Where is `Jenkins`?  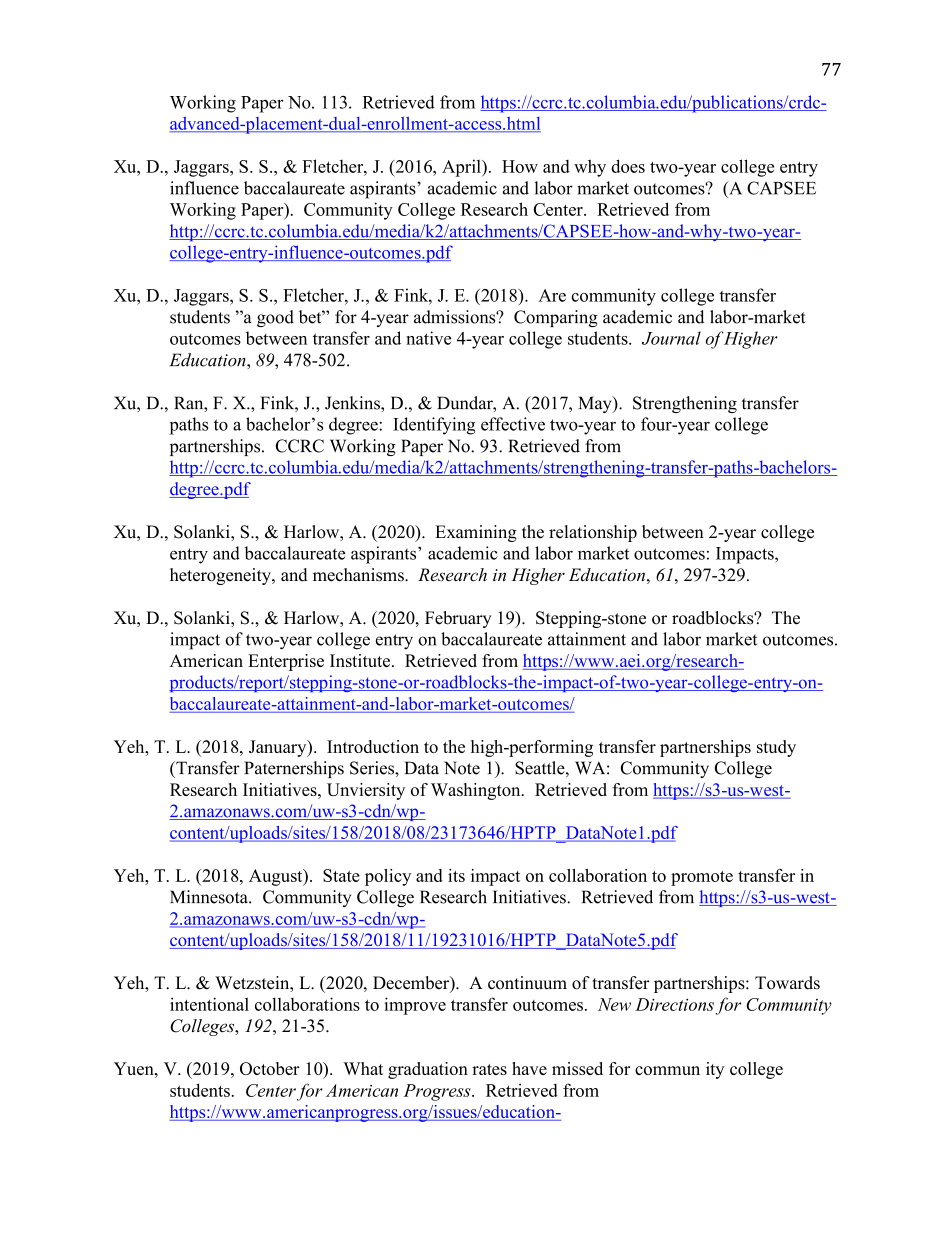
Jenkins is located at coordinates (353, 404).
